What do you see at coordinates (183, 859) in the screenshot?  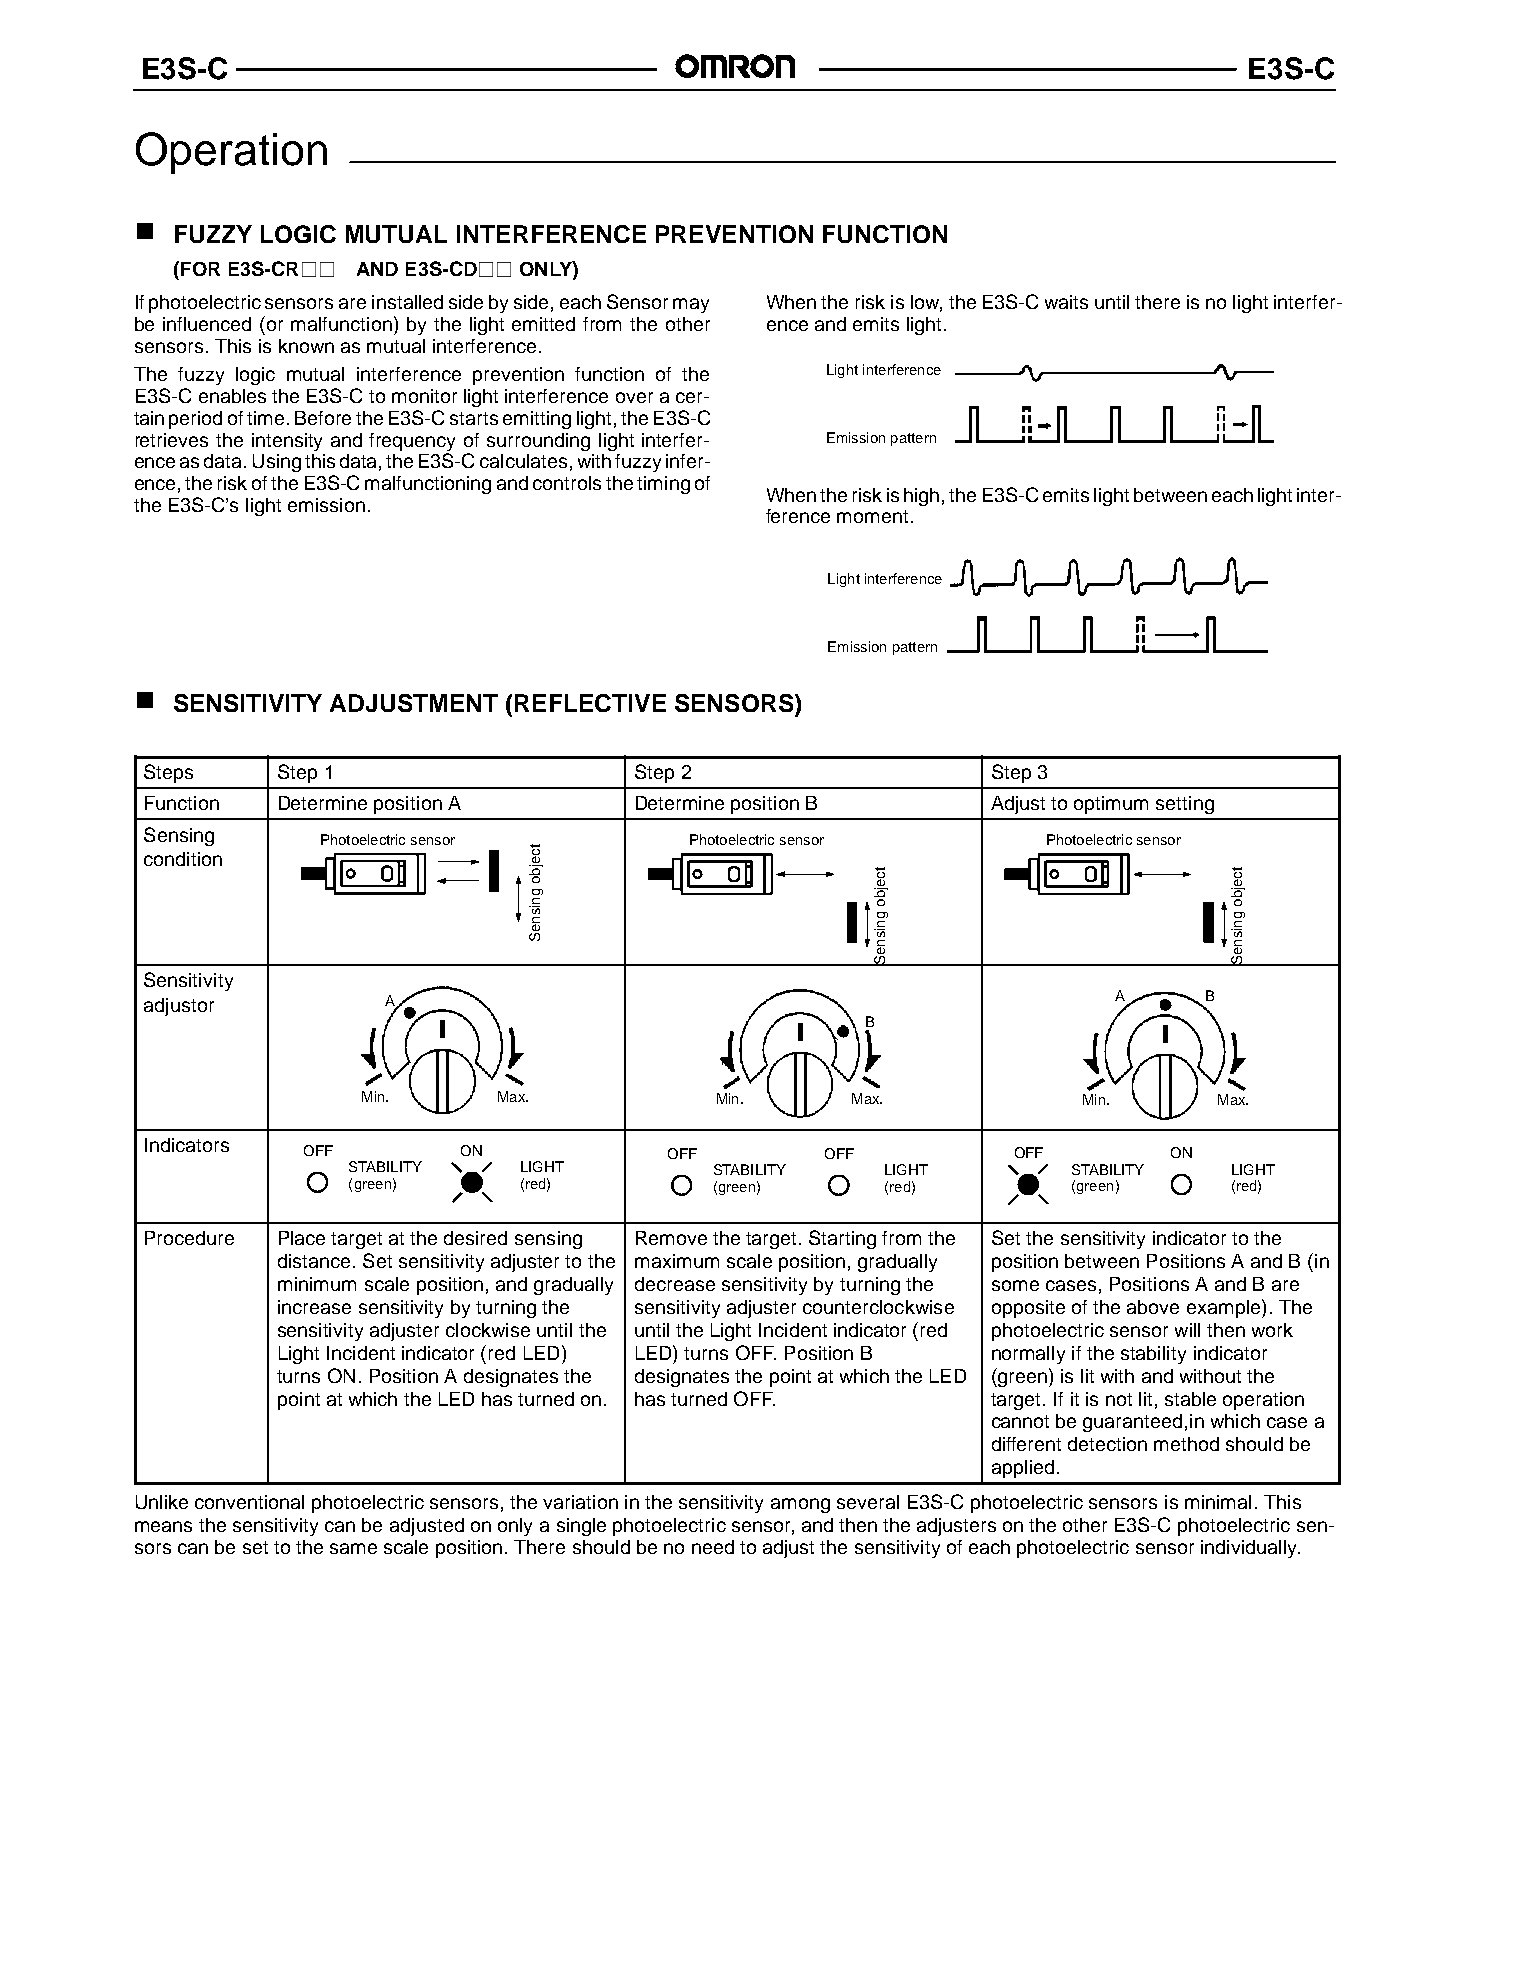 I see `condition` at bounding box center [183, 859].
